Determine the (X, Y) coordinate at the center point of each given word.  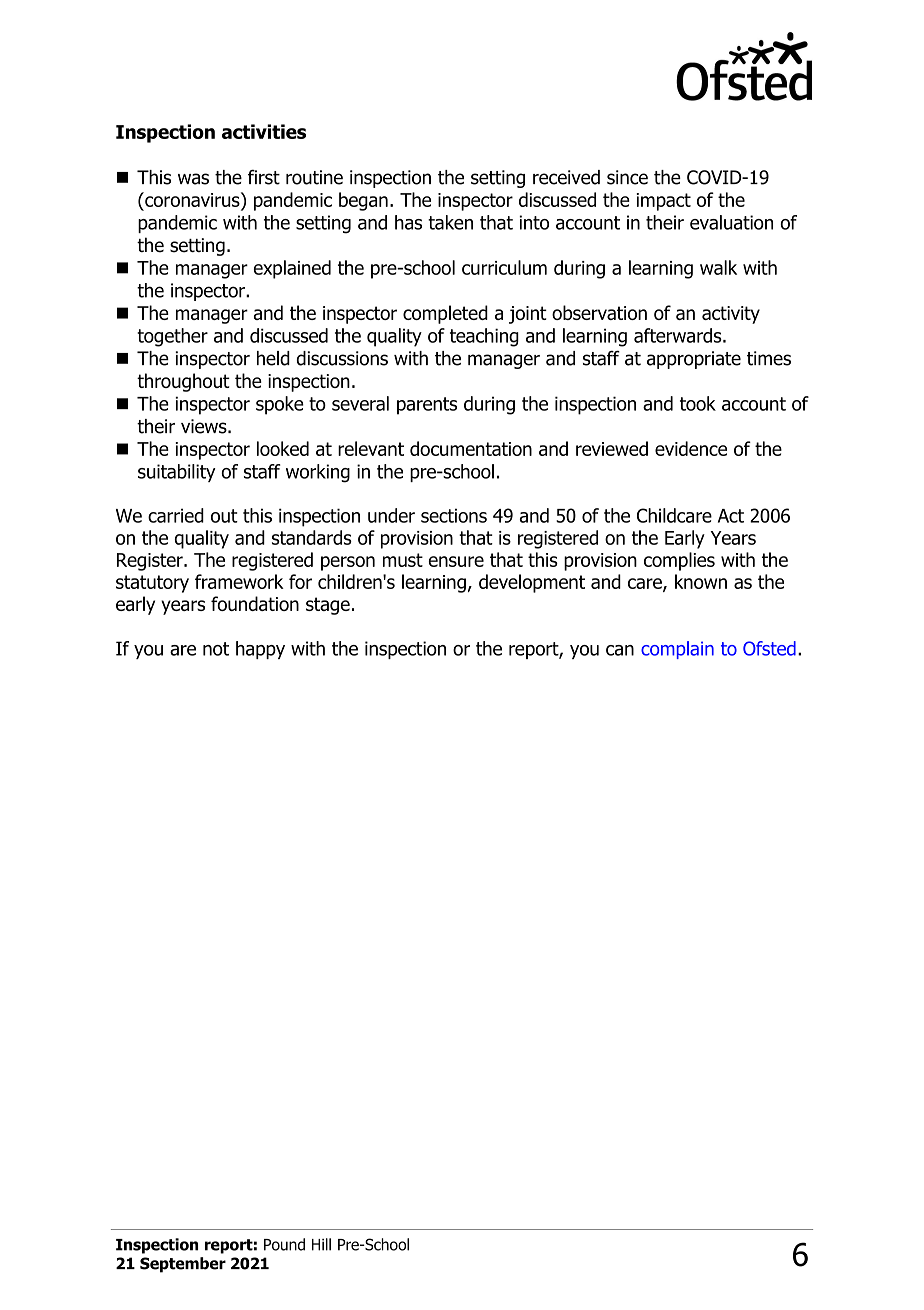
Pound (284, 1244)
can (620, 650)
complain (677, 650)
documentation (471, 448)
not (216, 649)
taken (450, 222)
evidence (691, 448)
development (532, 583)
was (193, 179)
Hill (321, 1244)
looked (283, 448)
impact (663, 202)
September (183, 1265)
